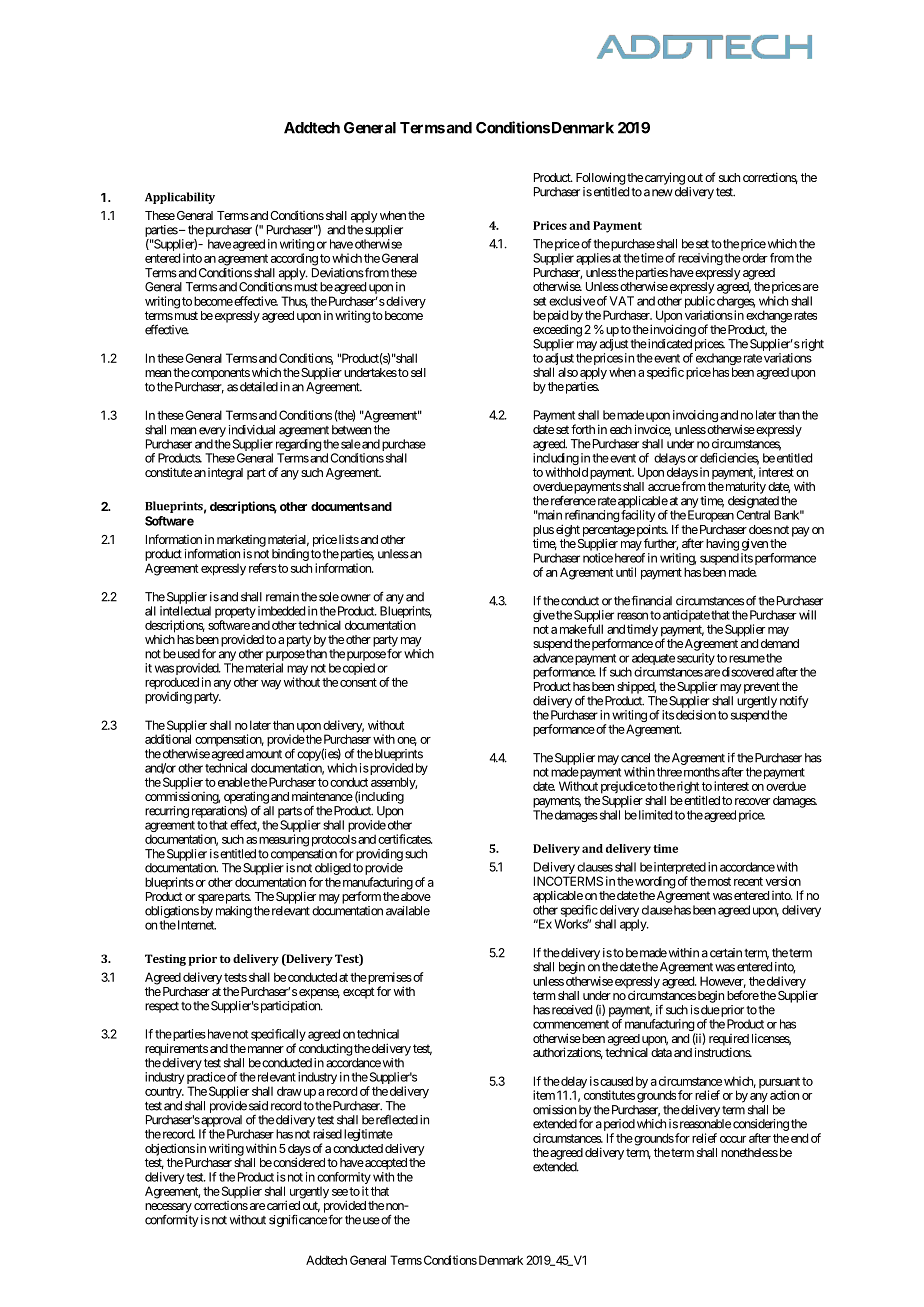 This document has height=1307, width=924. I want to click on occur, so click(733, 1139).
